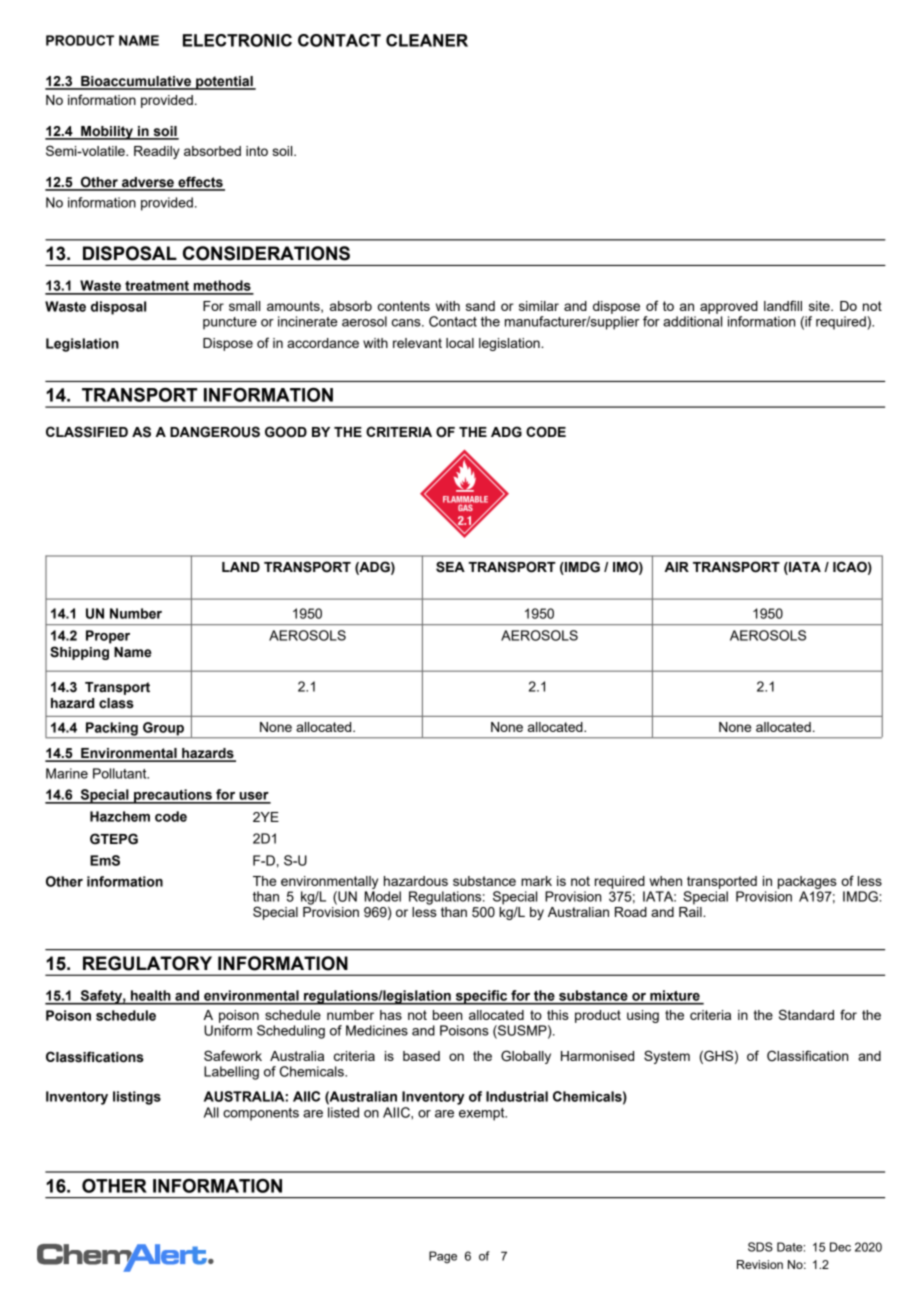 This document has width=924, height=1308. Describe the element at coordinates (443, 1257) in the document. I see `Page` at that location.
